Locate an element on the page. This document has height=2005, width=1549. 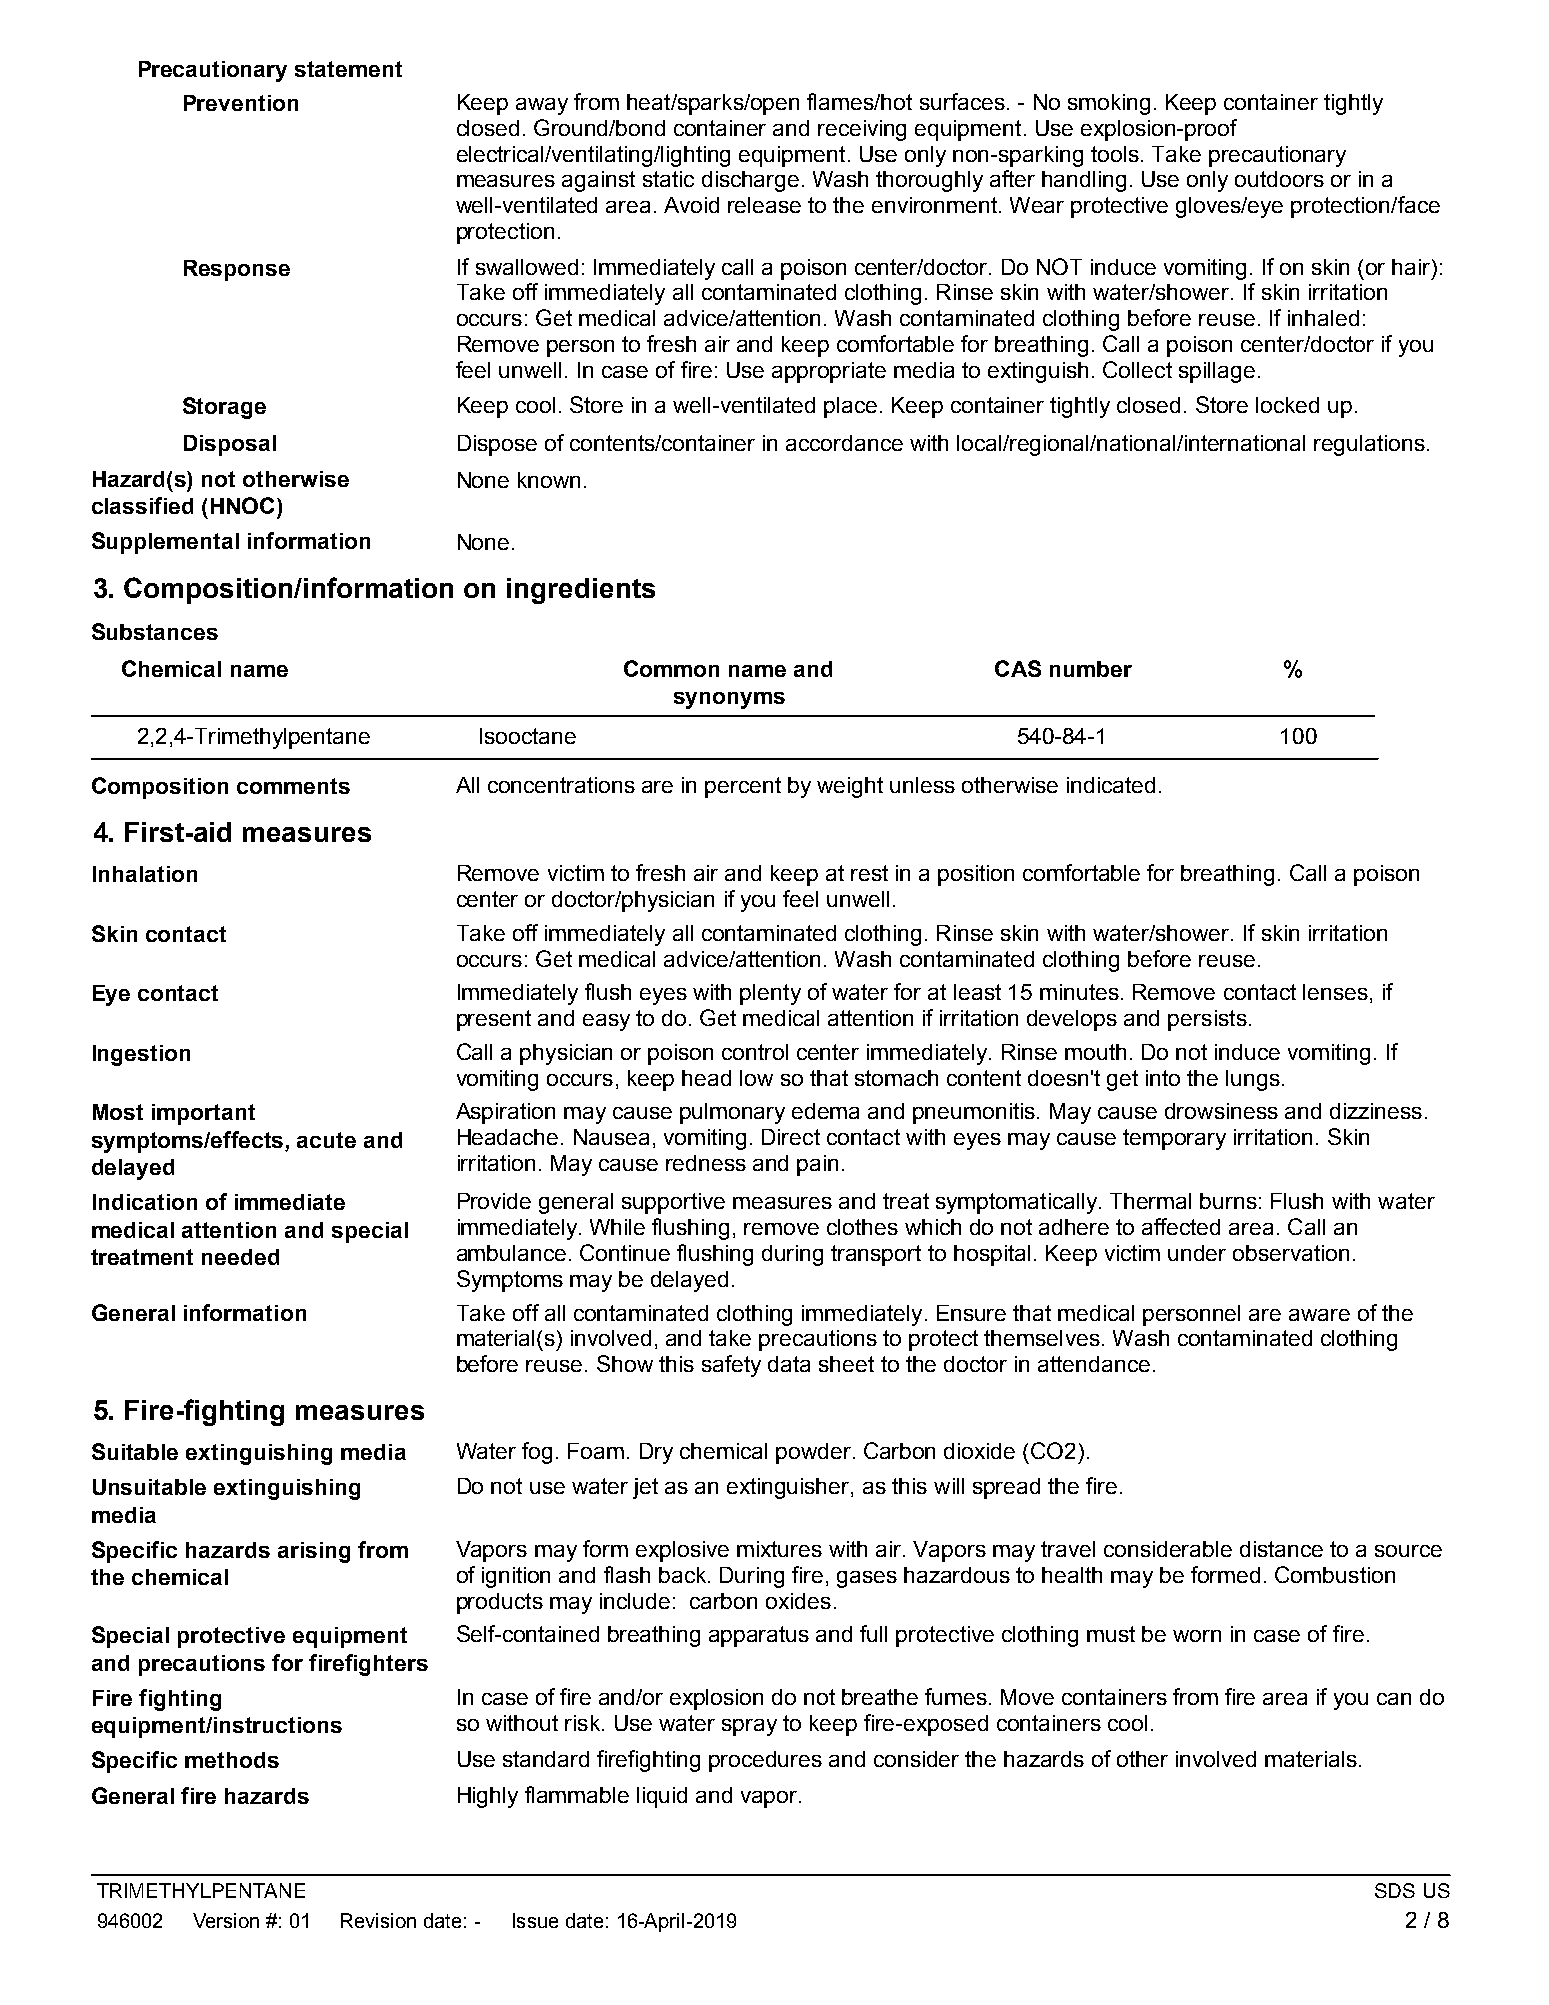
synonyms is located at coordinates (729, 700).
